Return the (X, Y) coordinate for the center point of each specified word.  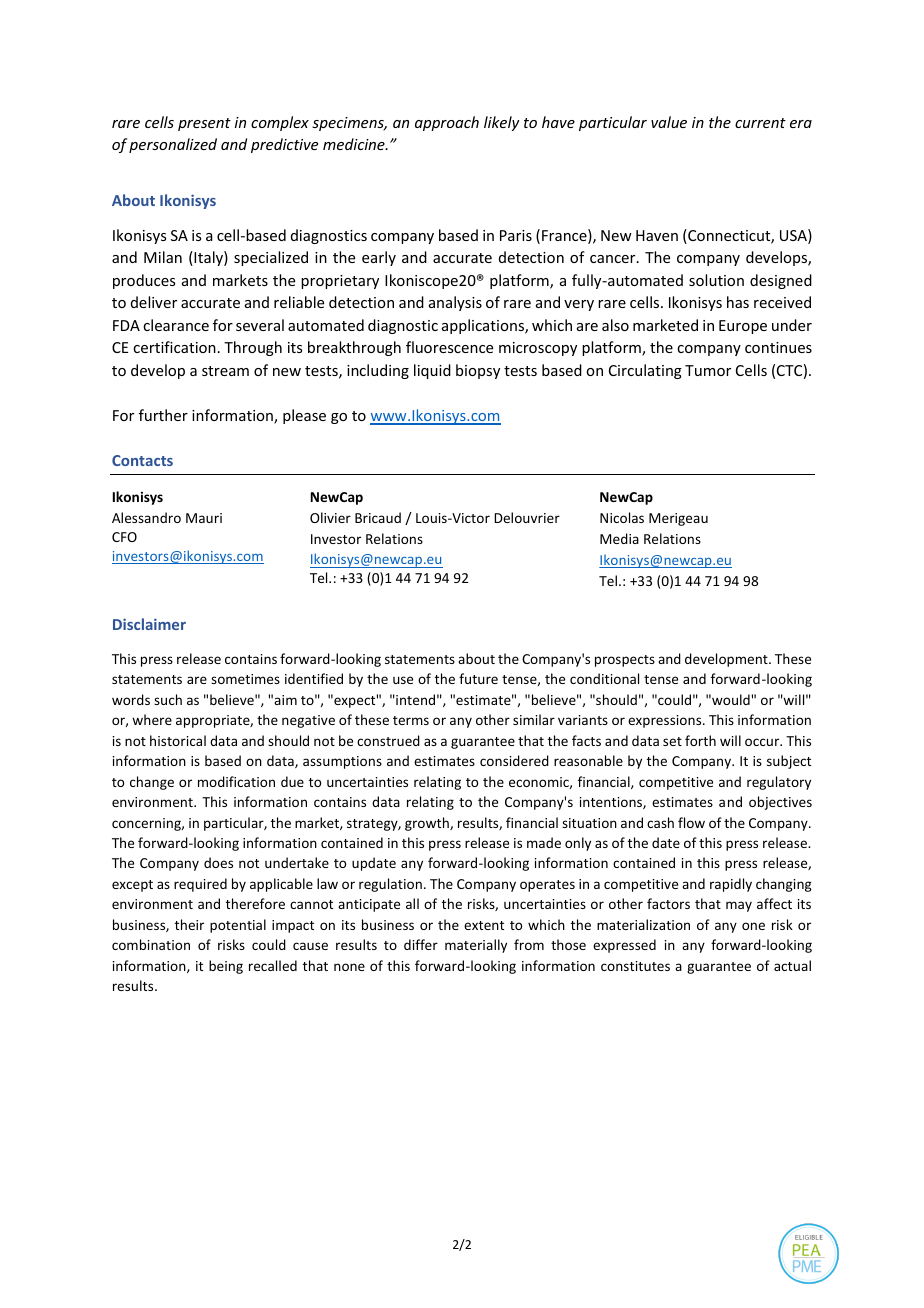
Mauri (204, 518)
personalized (173, 145)
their (189, 924)
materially (476, 946)
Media (619, 538)
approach (447, 123)
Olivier (330, 517)
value (669, 122)
